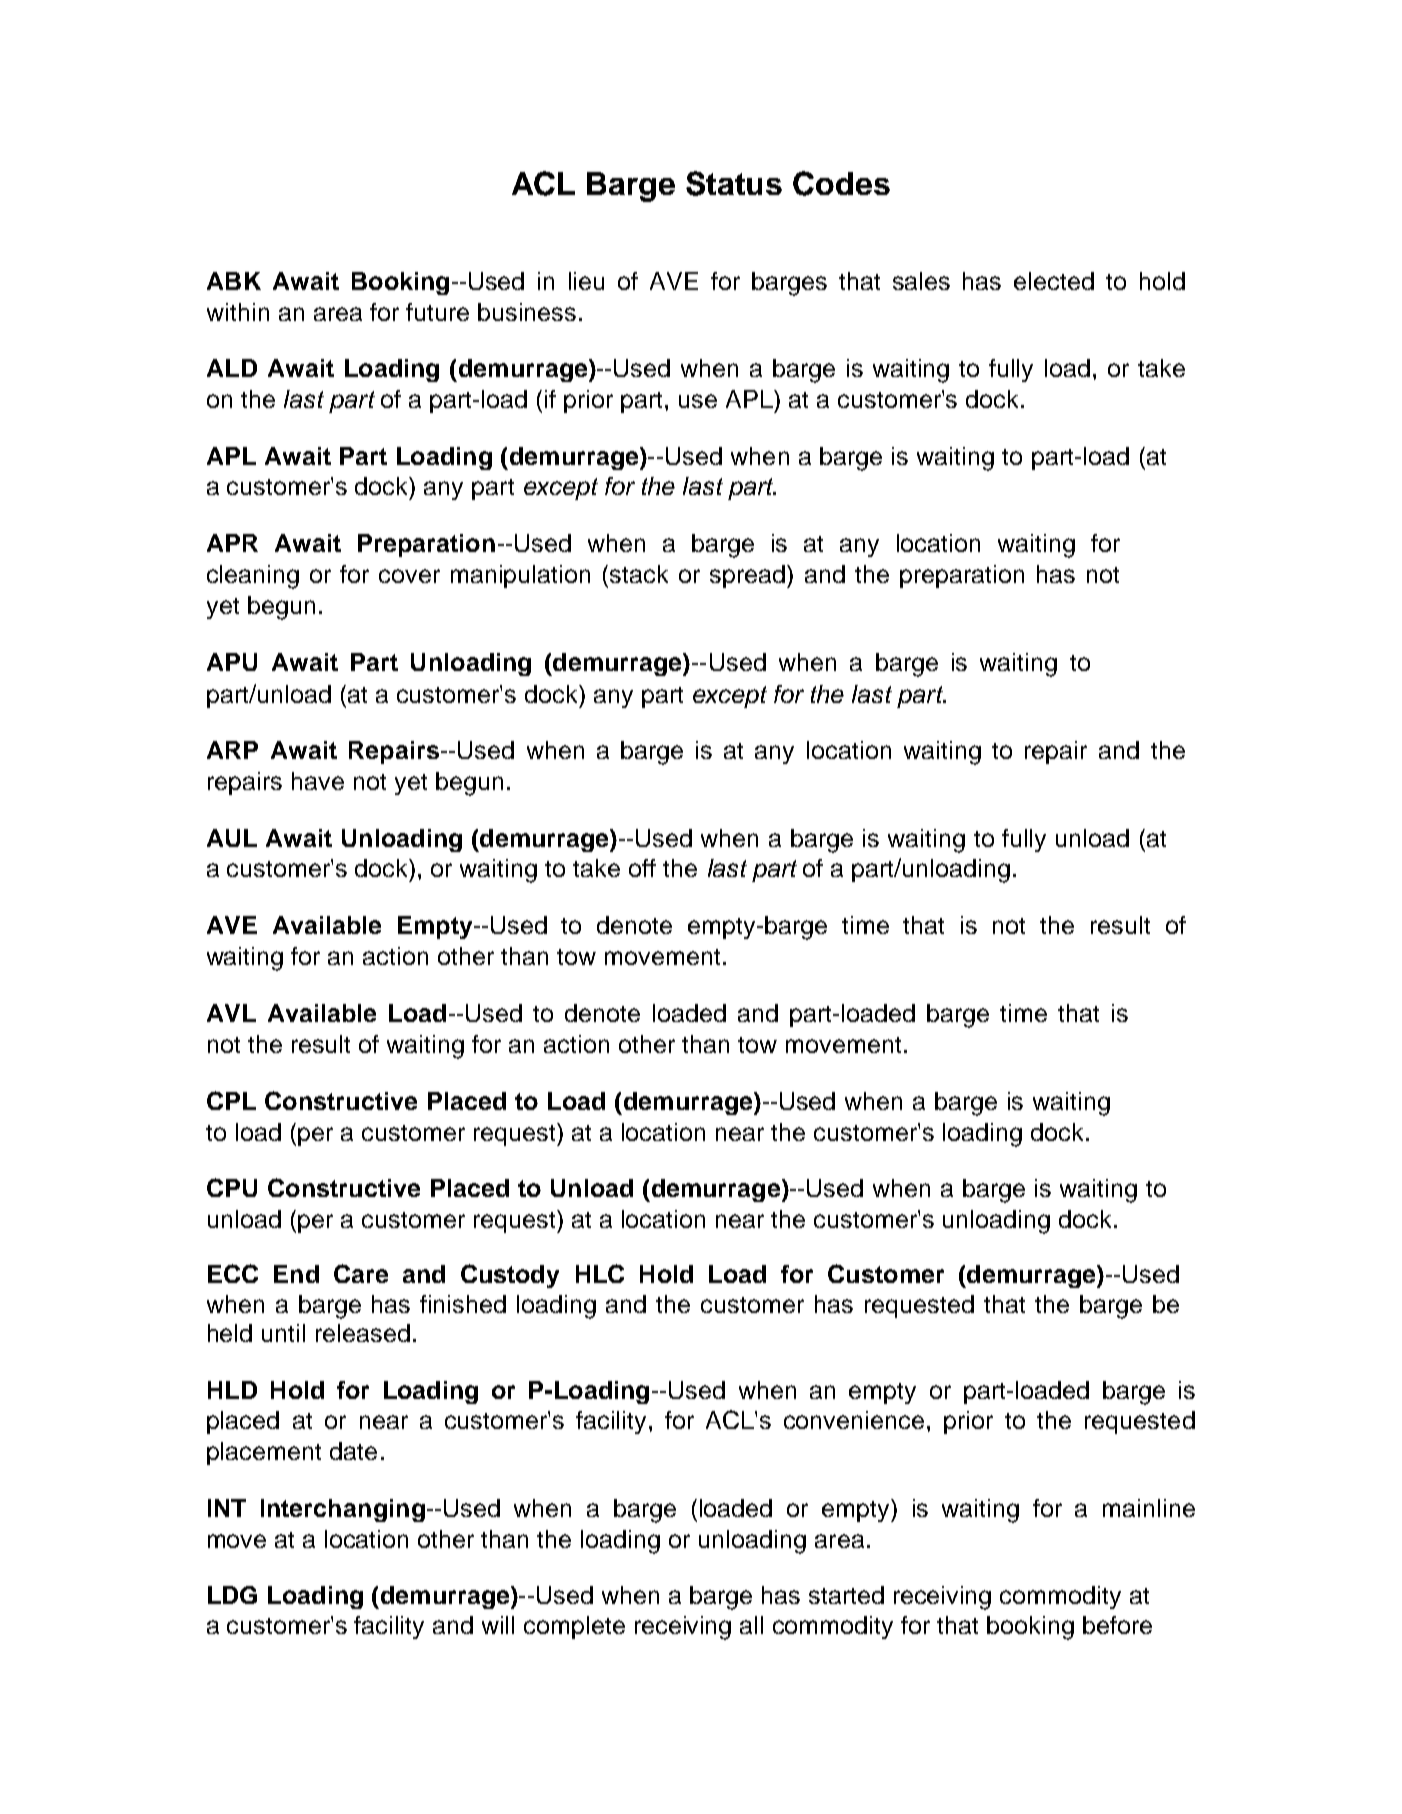  What do you see at coordinates (510, 1276) in the image?
I see `Custody` at bounding box center [510, 1276].
